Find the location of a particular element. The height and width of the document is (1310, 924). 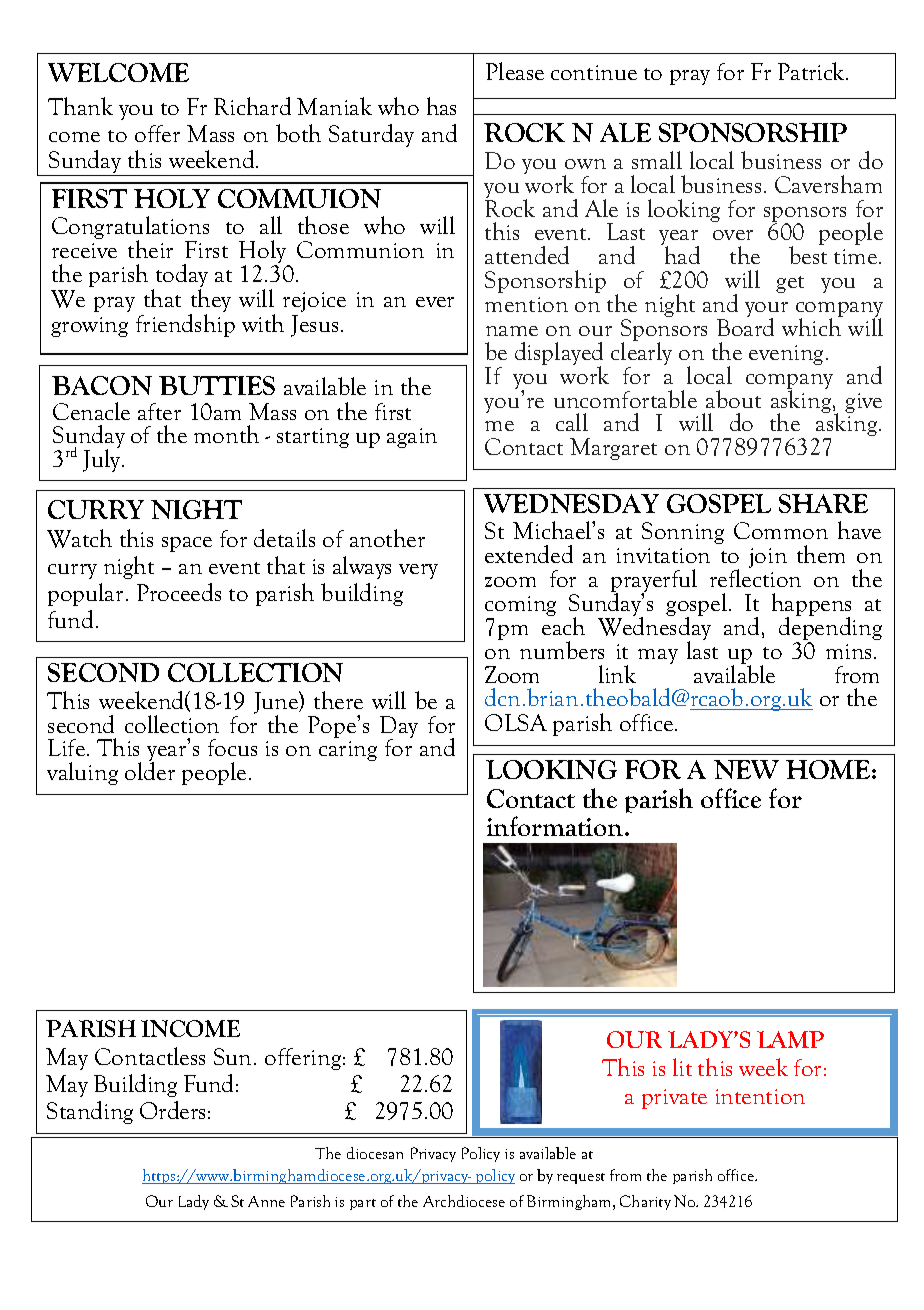

happens is located at coordinates (811, 606).
